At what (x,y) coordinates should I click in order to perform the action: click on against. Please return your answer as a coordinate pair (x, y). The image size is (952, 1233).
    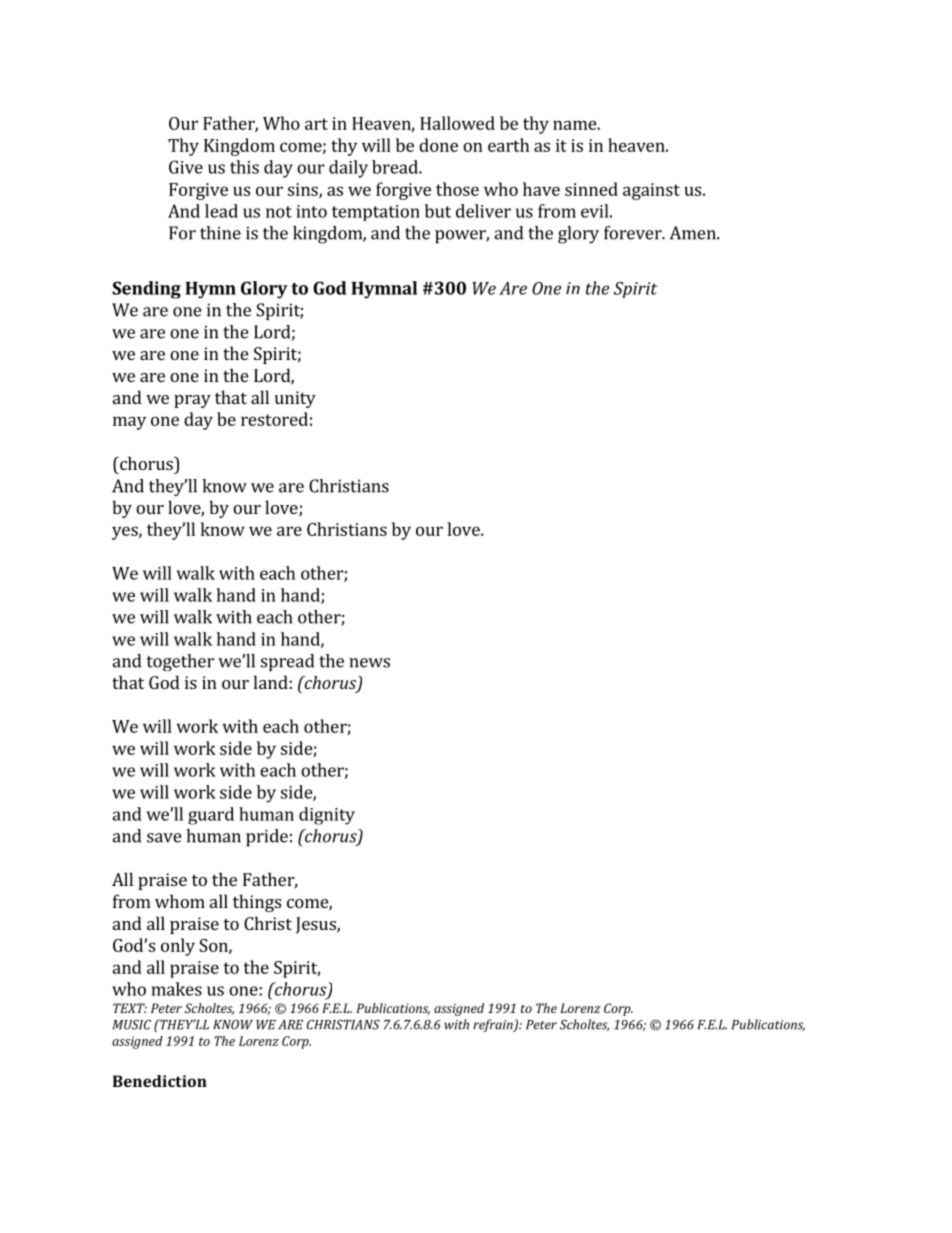
    Looking at the image, I should click on (651, 191).
